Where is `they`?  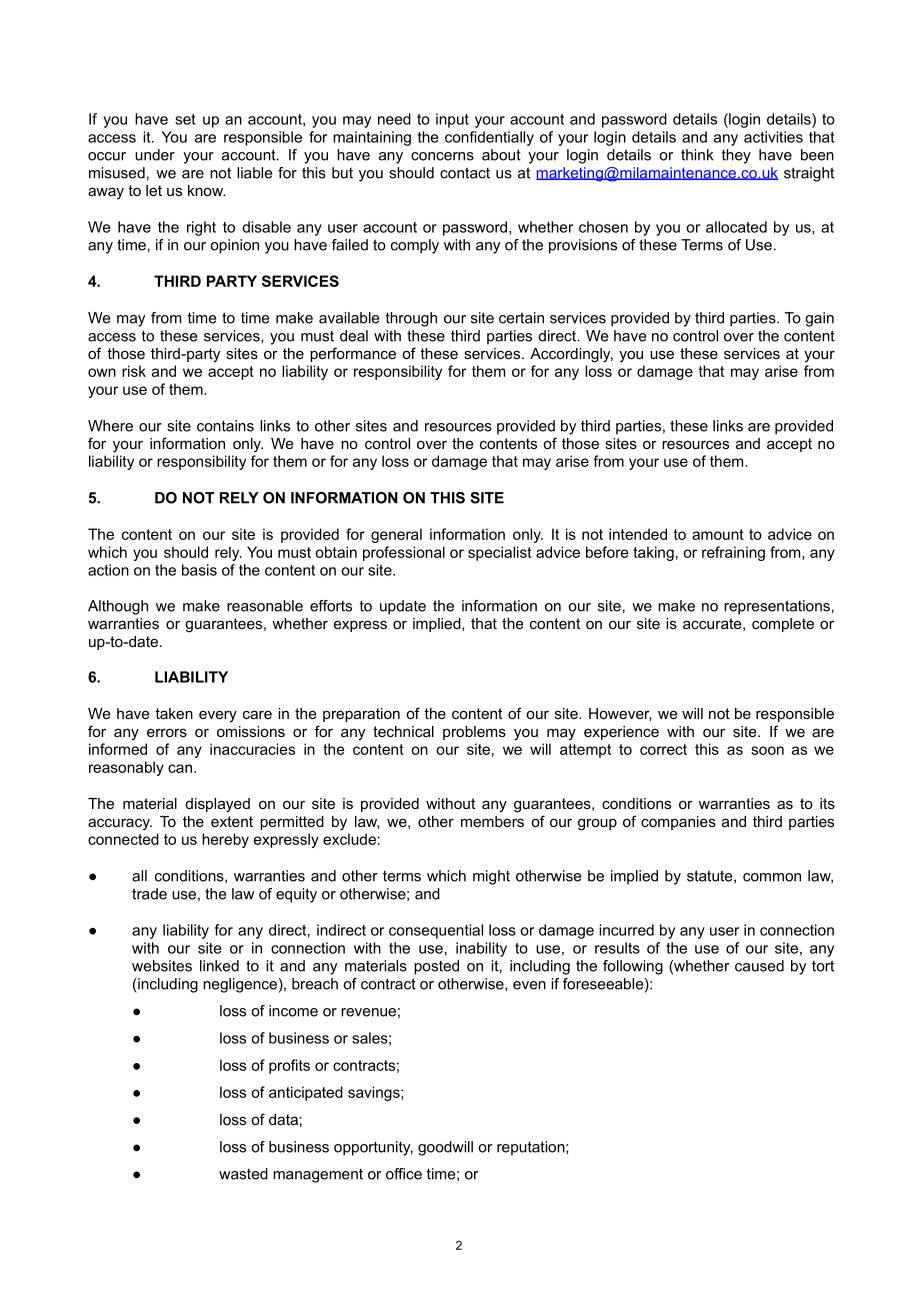
they is located at coordinates (736, 156).
